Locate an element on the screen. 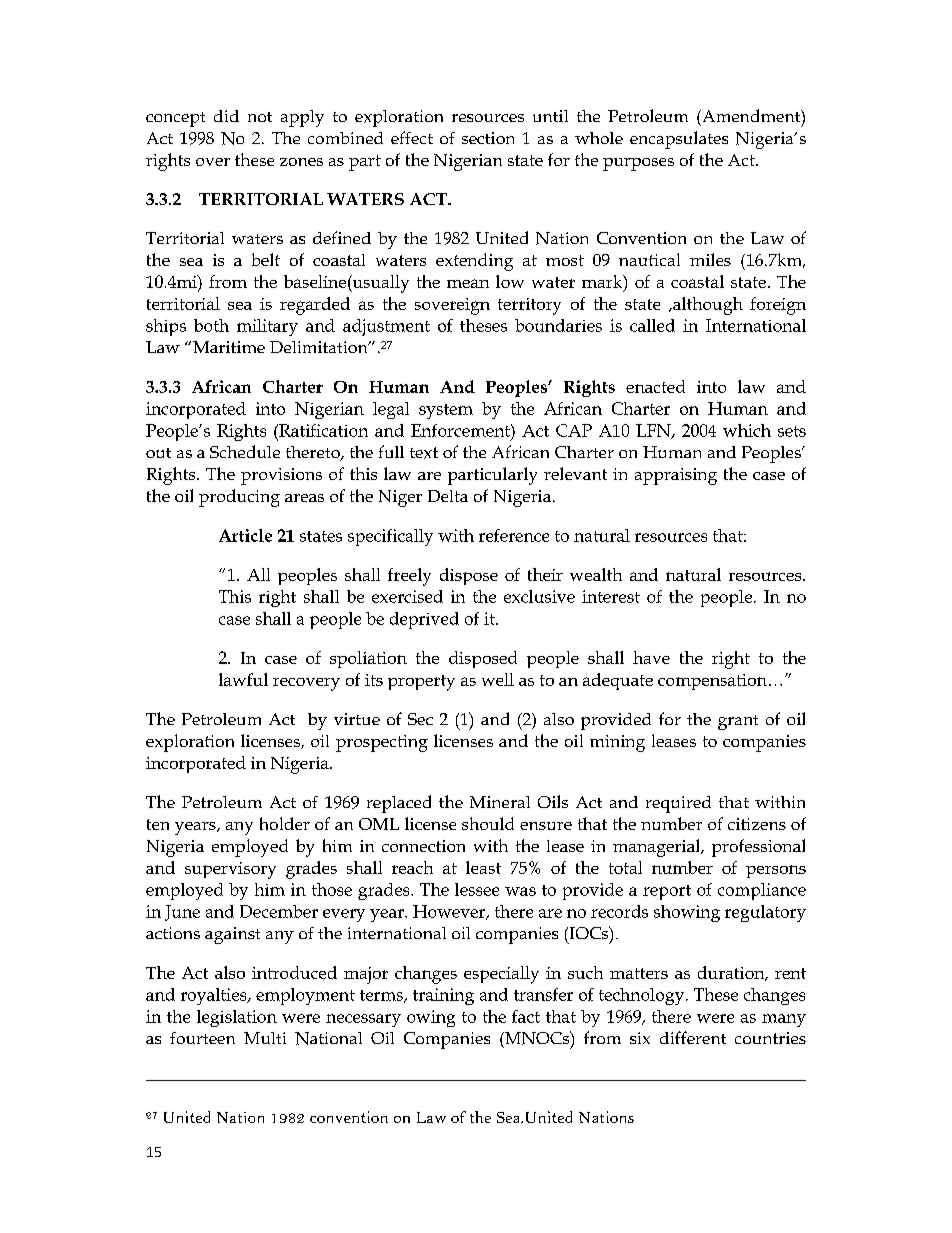 This screenshot has width=952, height=1233. training is located at coordinates (443, 996).
